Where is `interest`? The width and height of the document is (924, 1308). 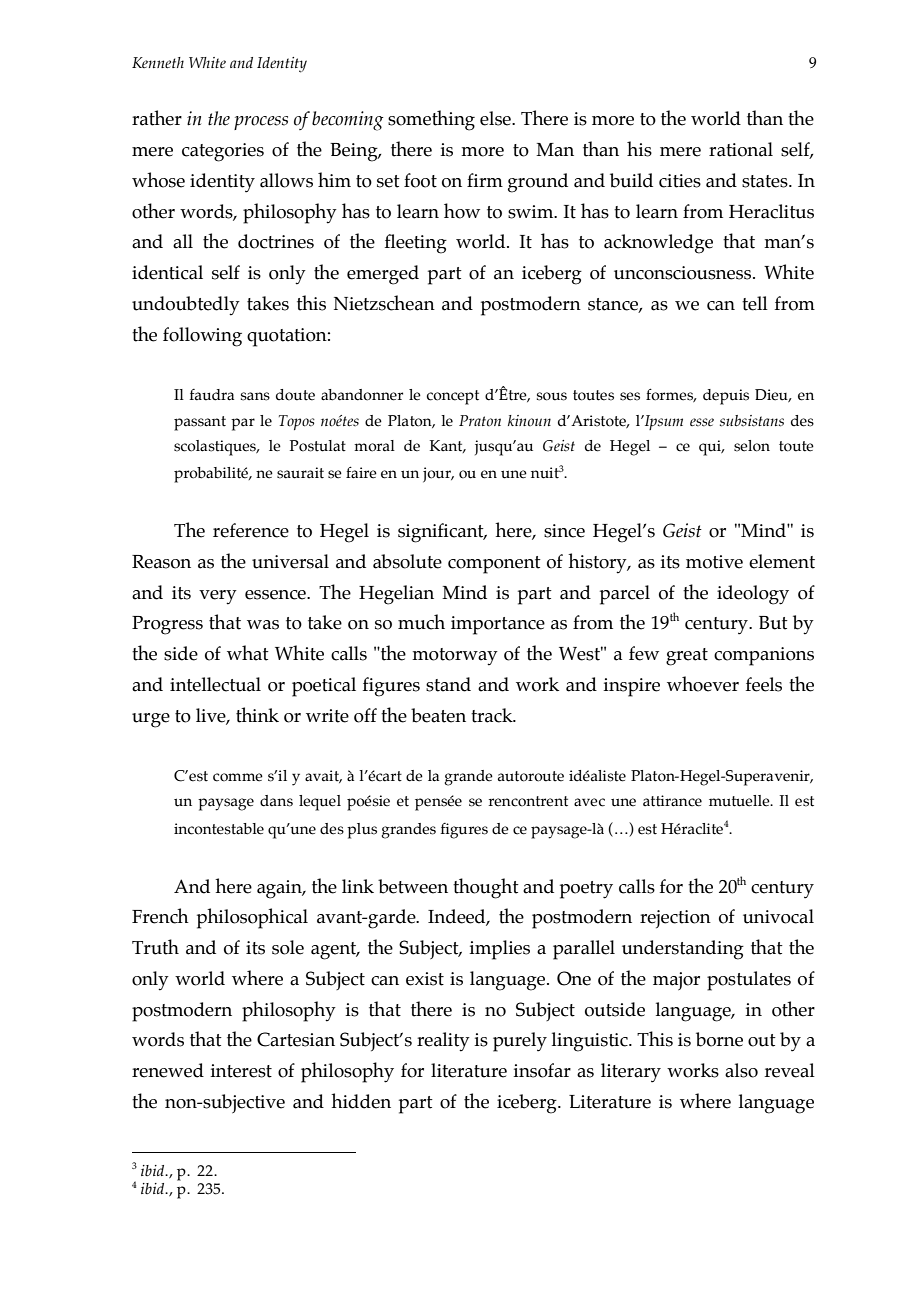 interest is located at coordinates (241, 1071).
